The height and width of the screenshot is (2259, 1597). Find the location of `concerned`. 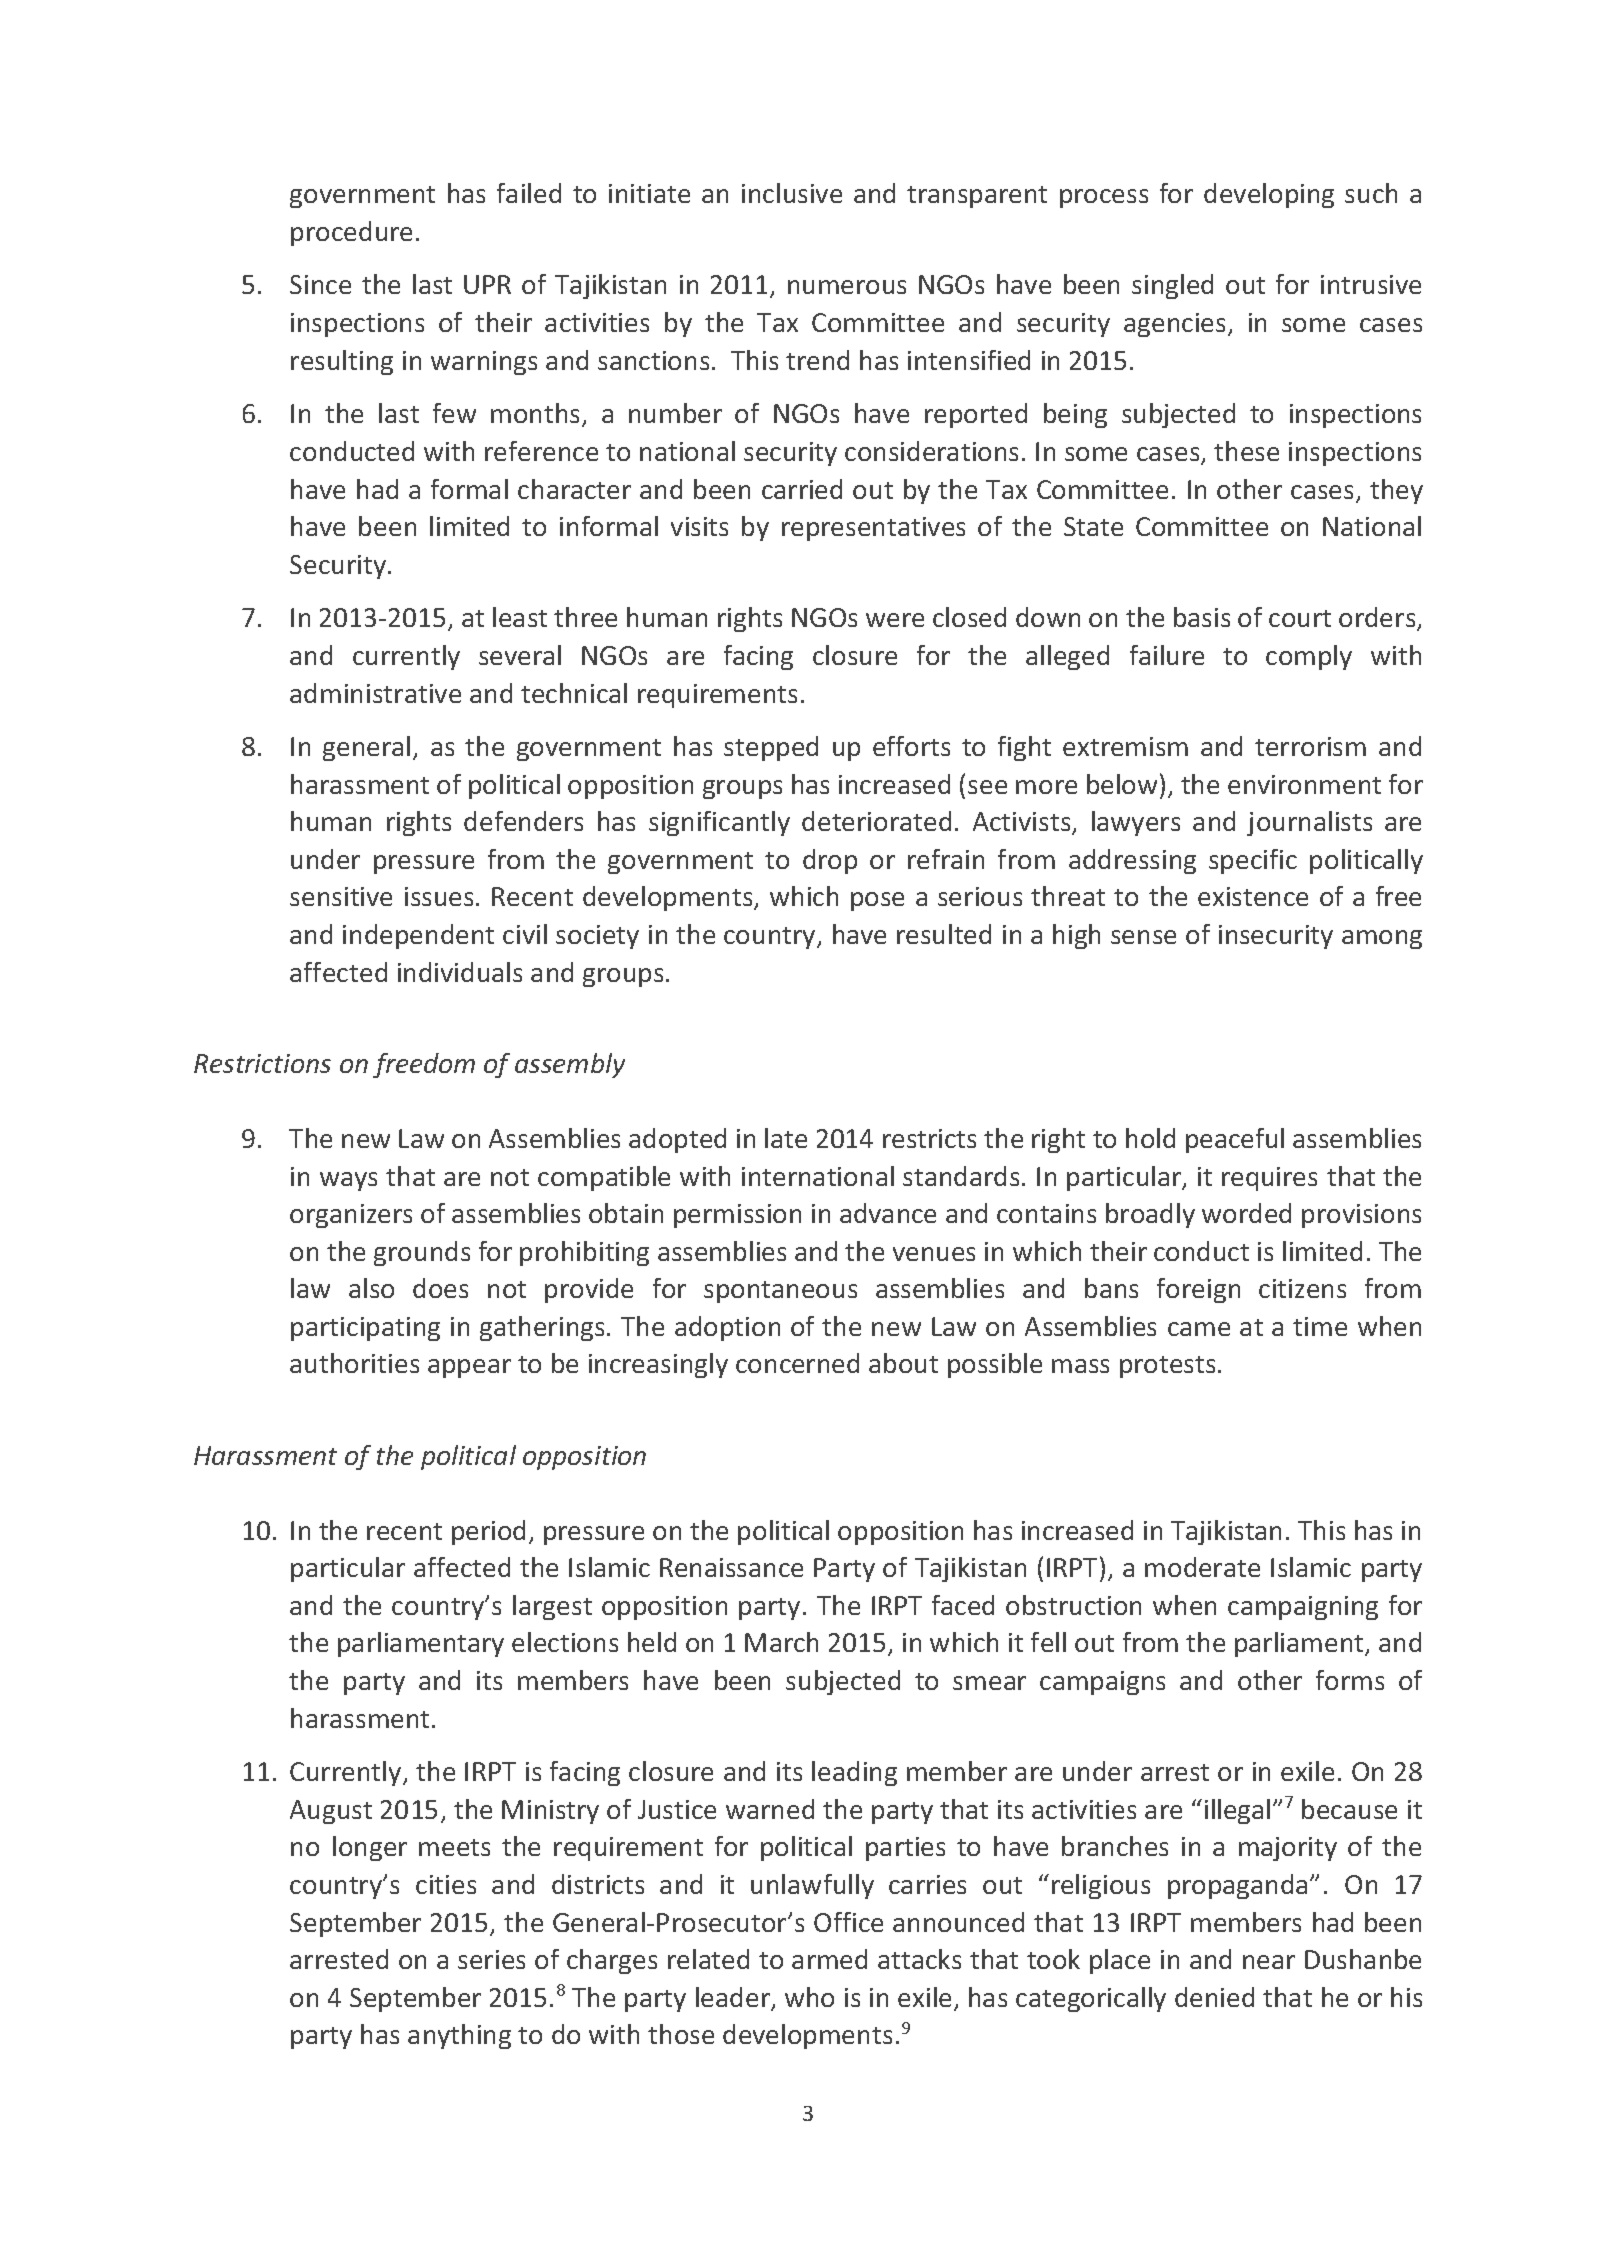

concerned is located at coordinates (797, 1363).
